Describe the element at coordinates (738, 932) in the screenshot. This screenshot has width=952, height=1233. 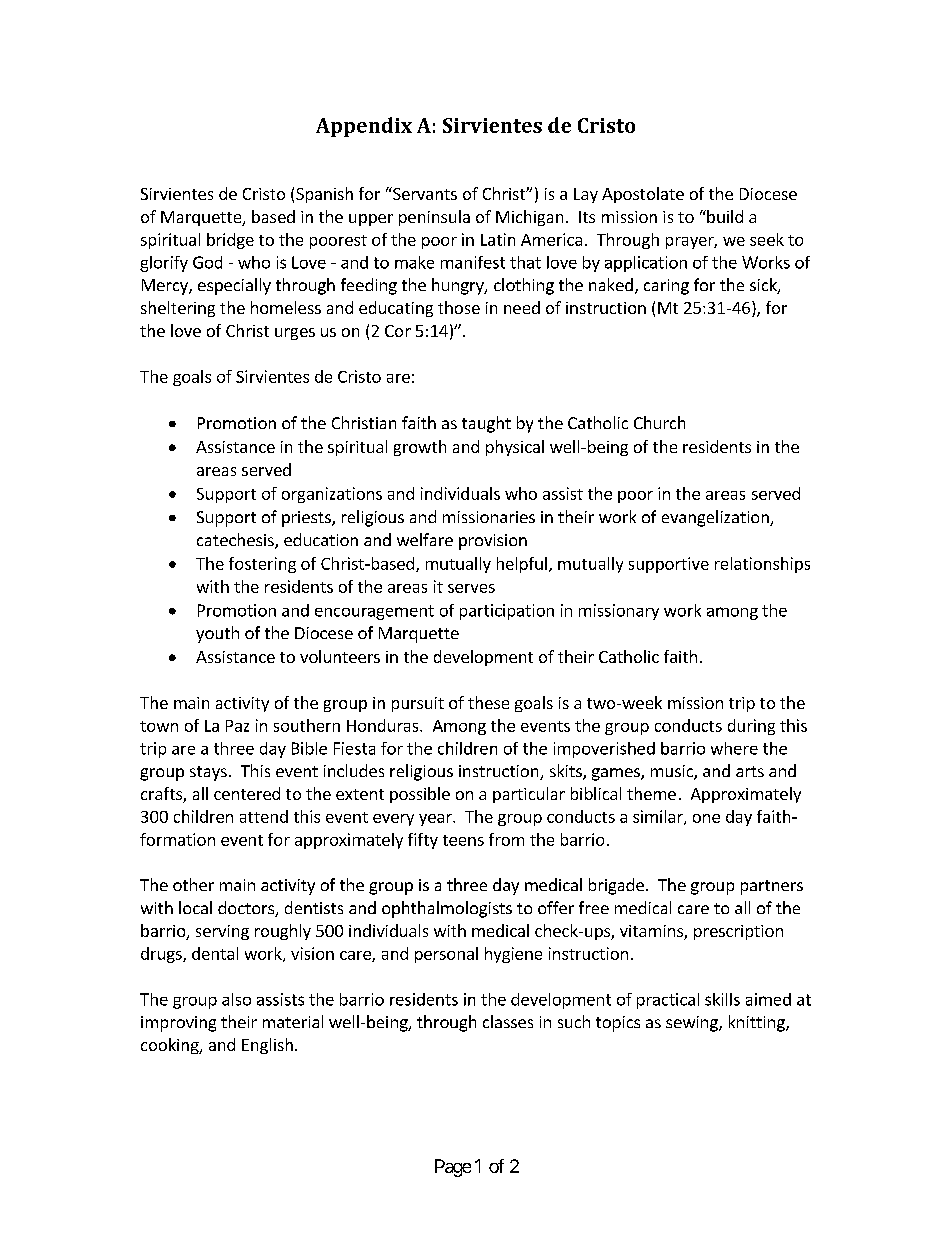
I see `prescription` at that location.
